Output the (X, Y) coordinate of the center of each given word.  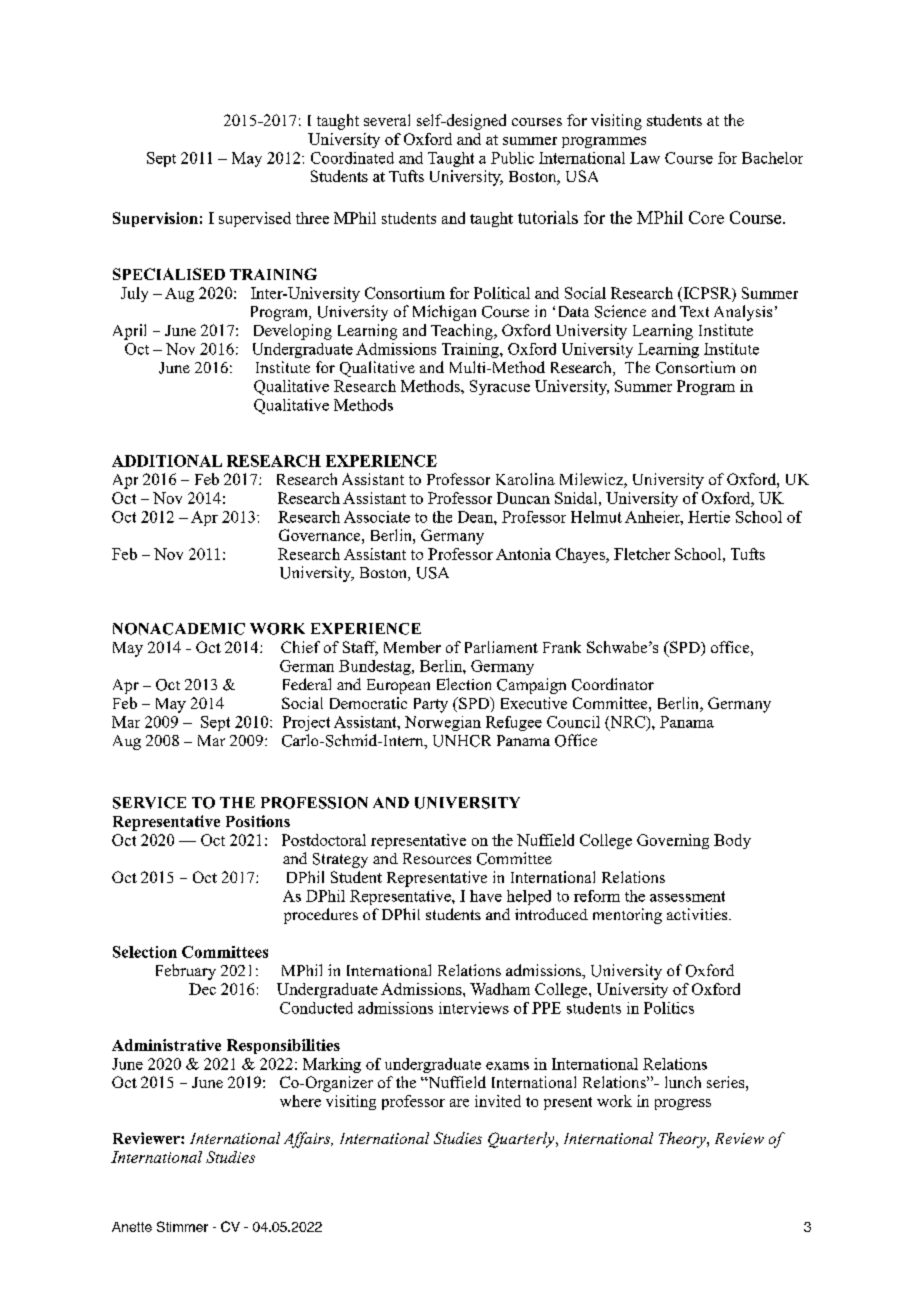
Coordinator (613, 684)
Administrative (166, 1045)
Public (512, 158)
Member (412, 647)
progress (683, 1104)
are (459, 1103)
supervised (255, 219)
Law (645, 158)
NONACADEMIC (179, 629)
